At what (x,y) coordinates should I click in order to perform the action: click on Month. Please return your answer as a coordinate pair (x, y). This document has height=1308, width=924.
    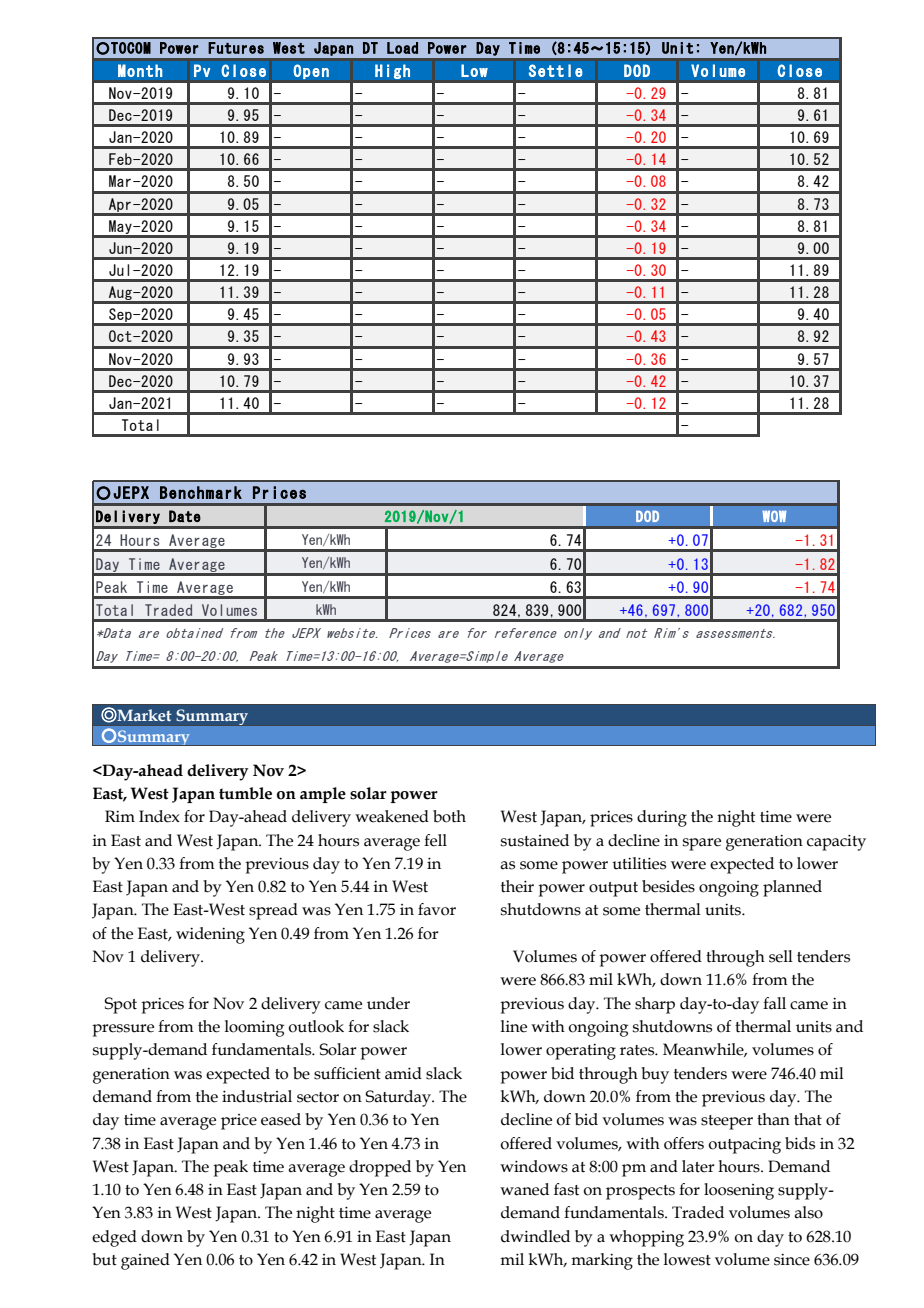
    Looking at the image, I should click on (140, 70).
